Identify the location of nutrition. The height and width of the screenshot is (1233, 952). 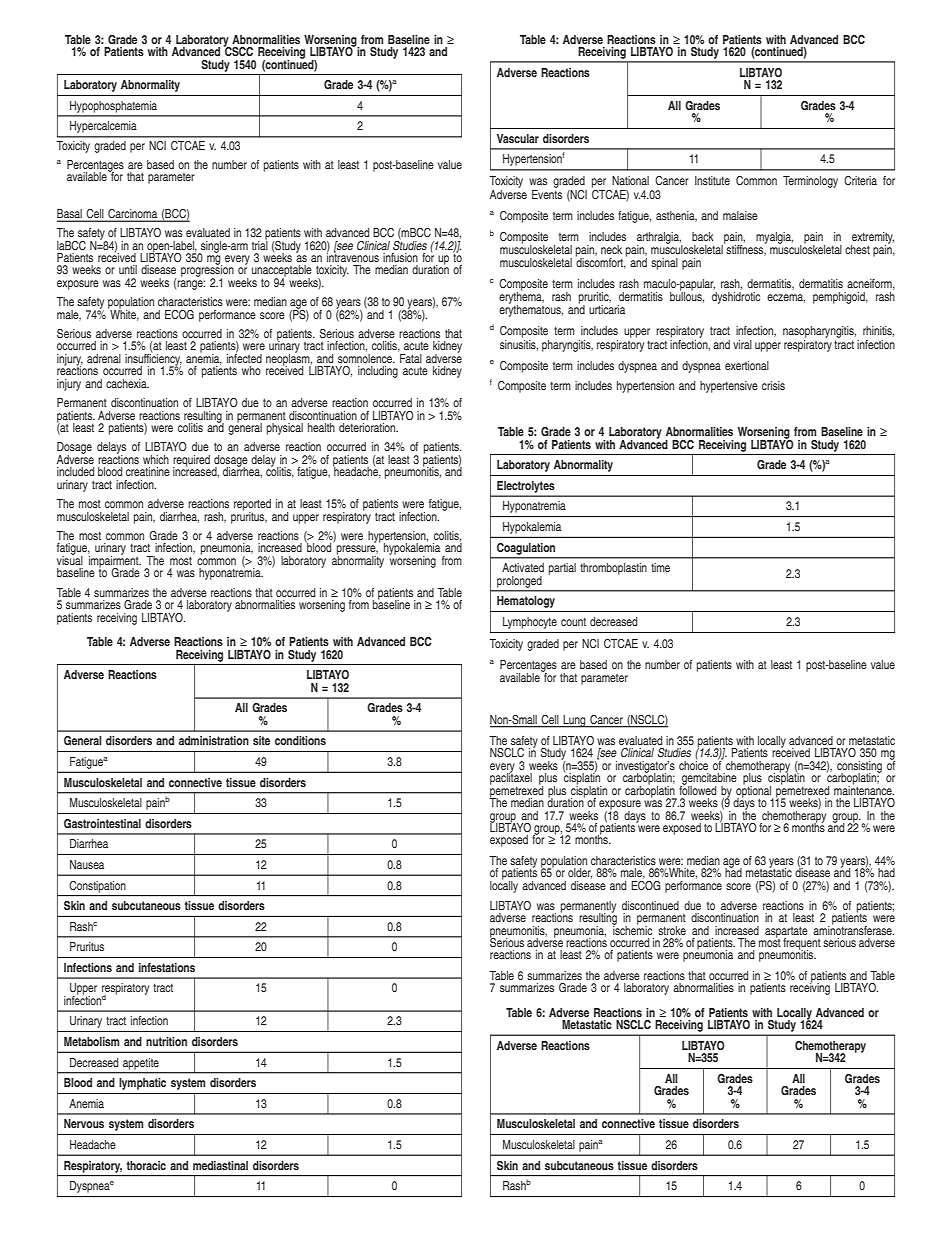
(166, 1041).
